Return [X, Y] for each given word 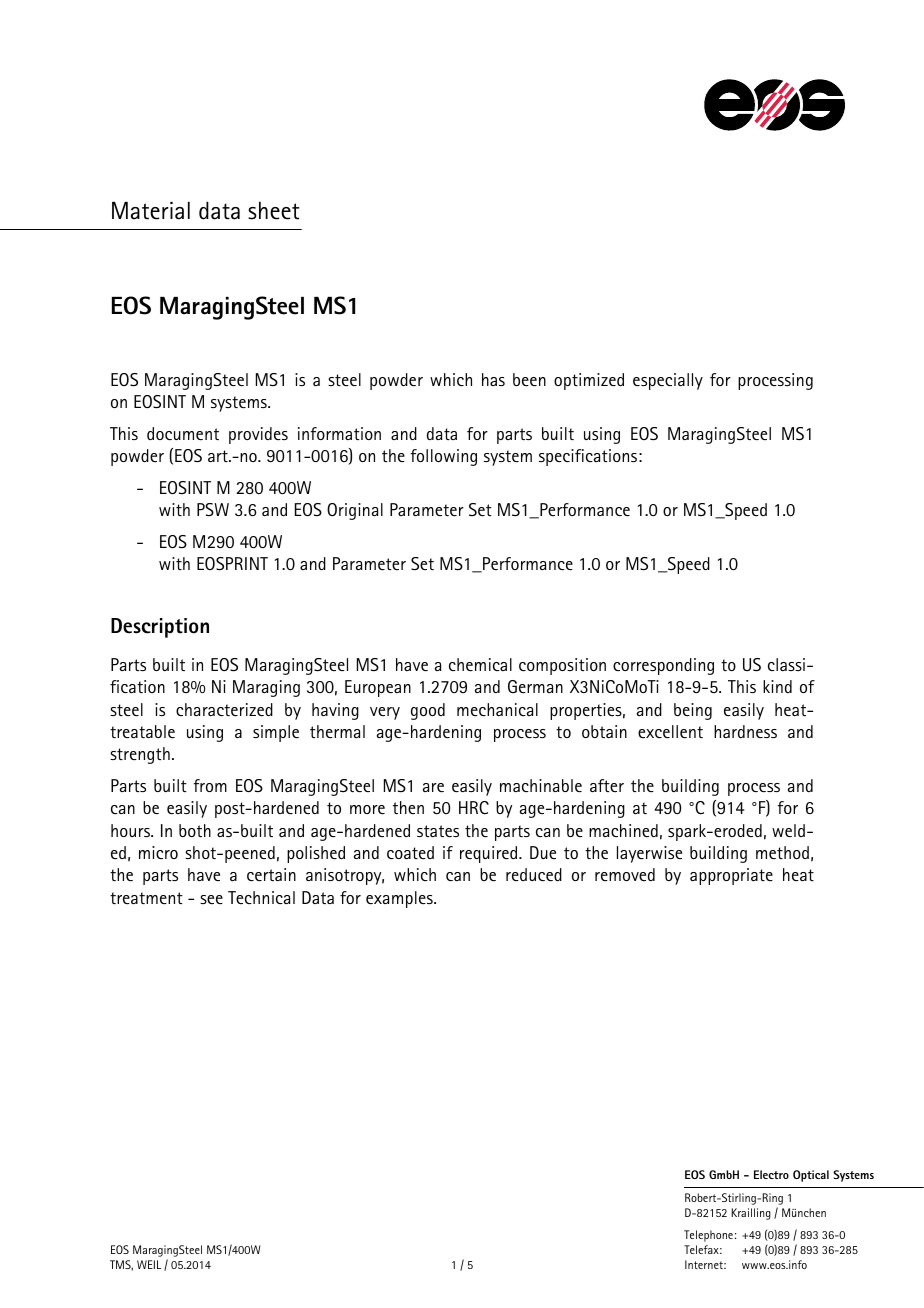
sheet [273, 211]
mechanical [497, 709]
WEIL [149, 1264]
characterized [224, 709]
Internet [705, 1264]
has [493, 379]
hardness [745, 731]
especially [668, 381]
